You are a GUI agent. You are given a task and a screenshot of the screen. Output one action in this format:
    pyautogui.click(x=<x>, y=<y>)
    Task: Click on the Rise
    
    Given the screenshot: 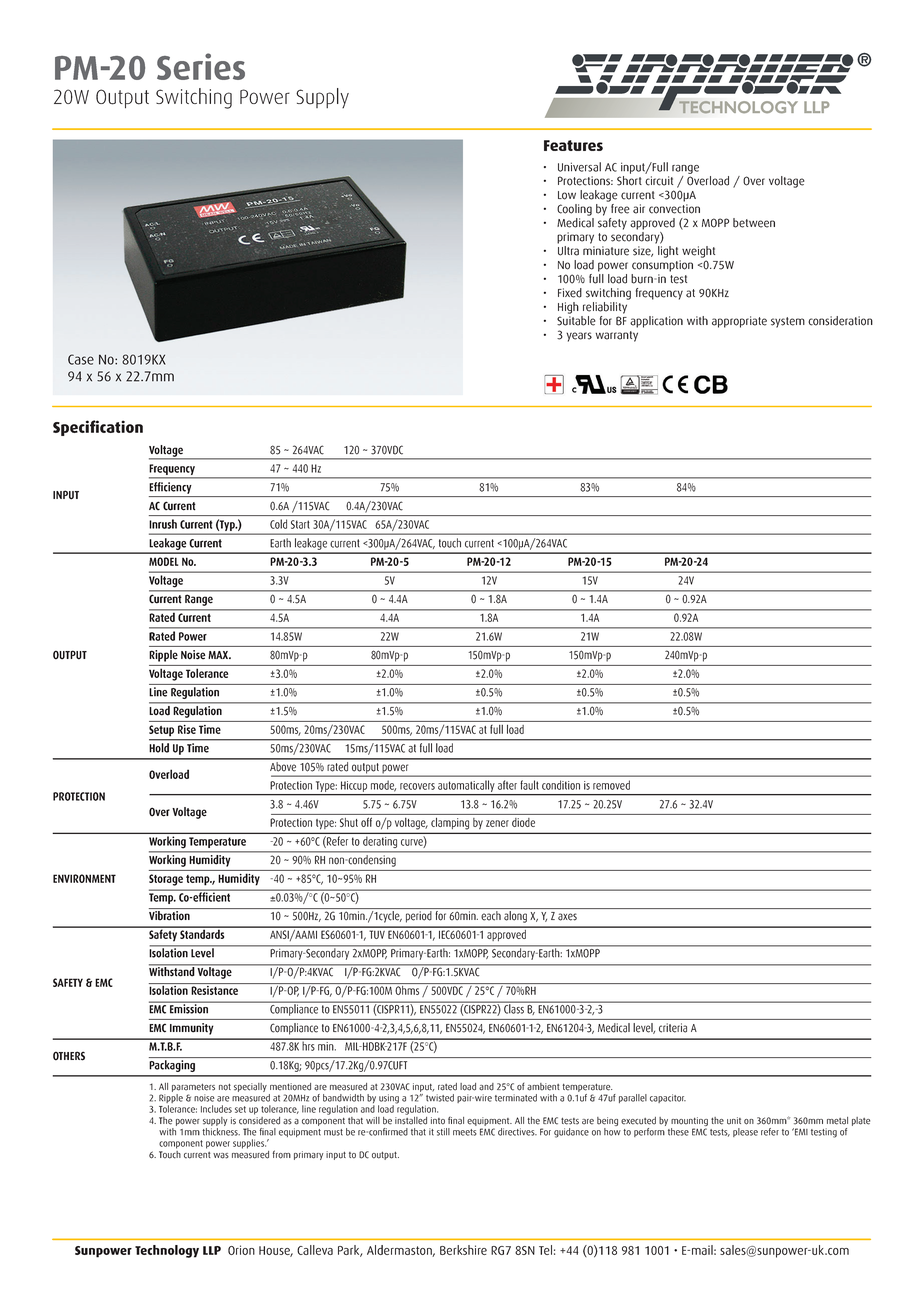 What is the action you would take?
    pyautogui.click(x=187, y=729)
